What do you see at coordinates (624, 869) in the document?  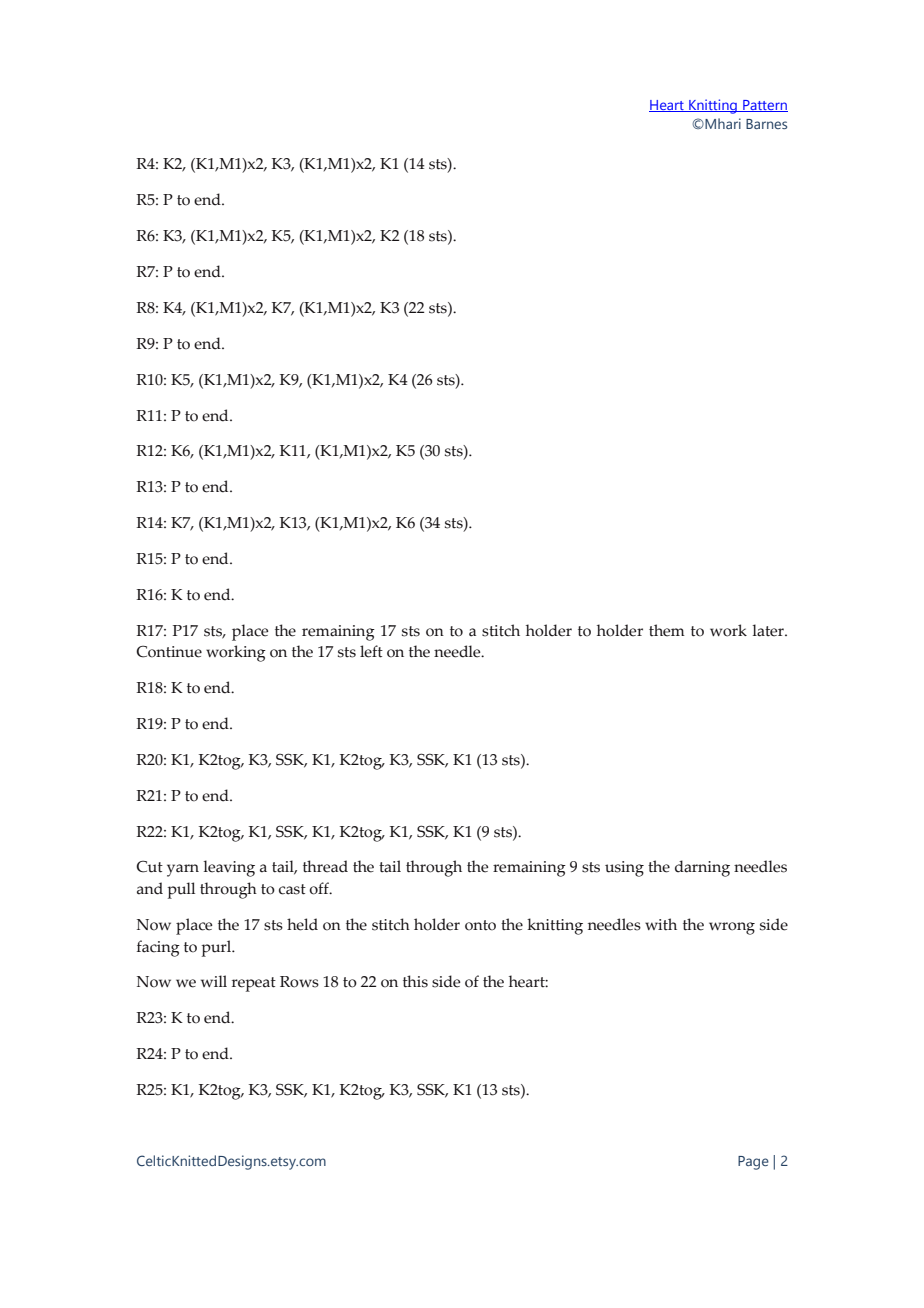 I see `using` at bounding box center [624, 869].
